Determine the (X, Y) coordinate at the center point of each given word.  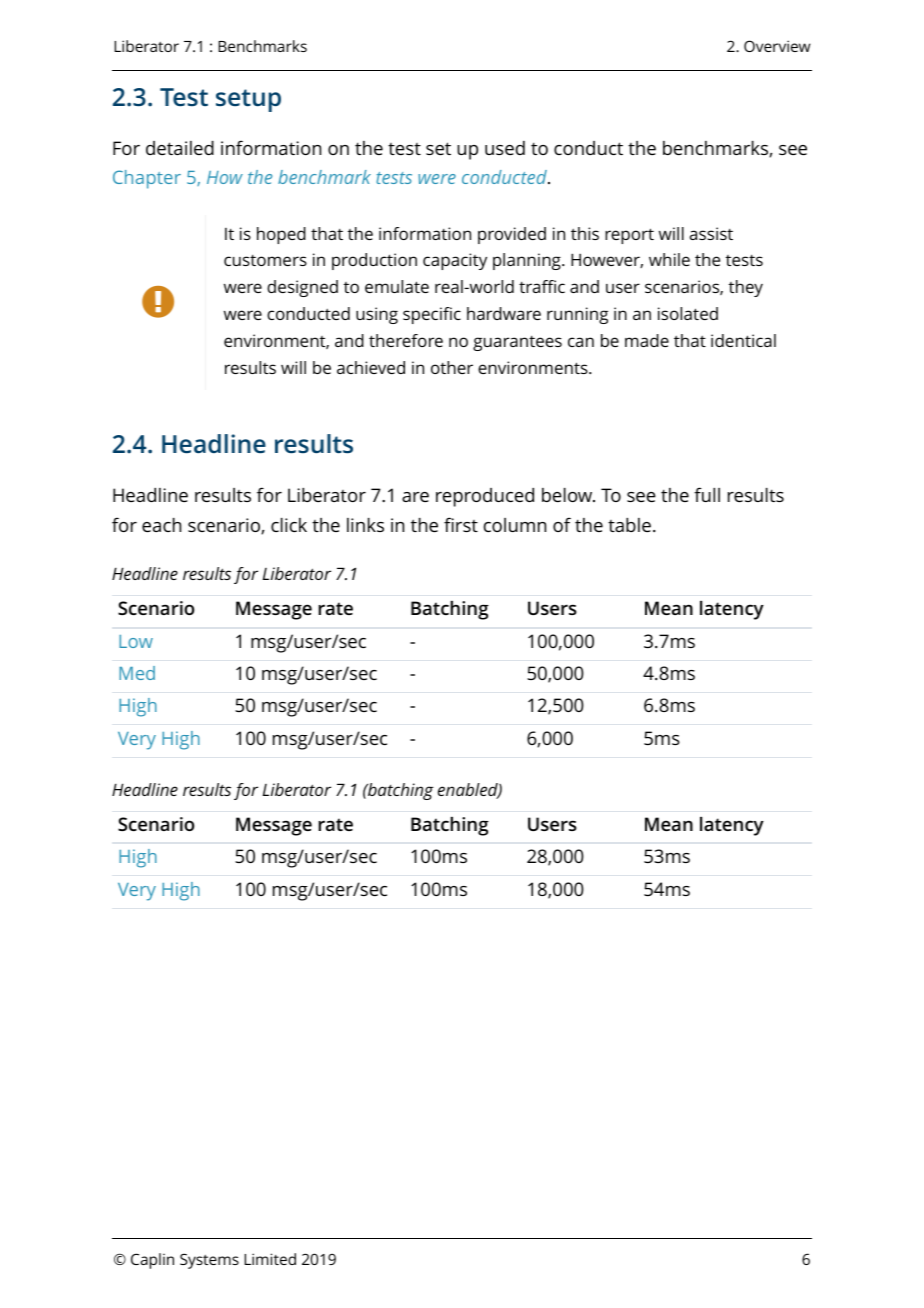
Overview (777, 46)
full (707, 494)
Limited (270, 1259)
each (161, 525)
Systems (209, 1261)
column (515, 525)
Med (137, 673)
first (461, 524)
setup (248, 100)
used (505, 148)
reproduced (485, 497)
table (629, 525)
